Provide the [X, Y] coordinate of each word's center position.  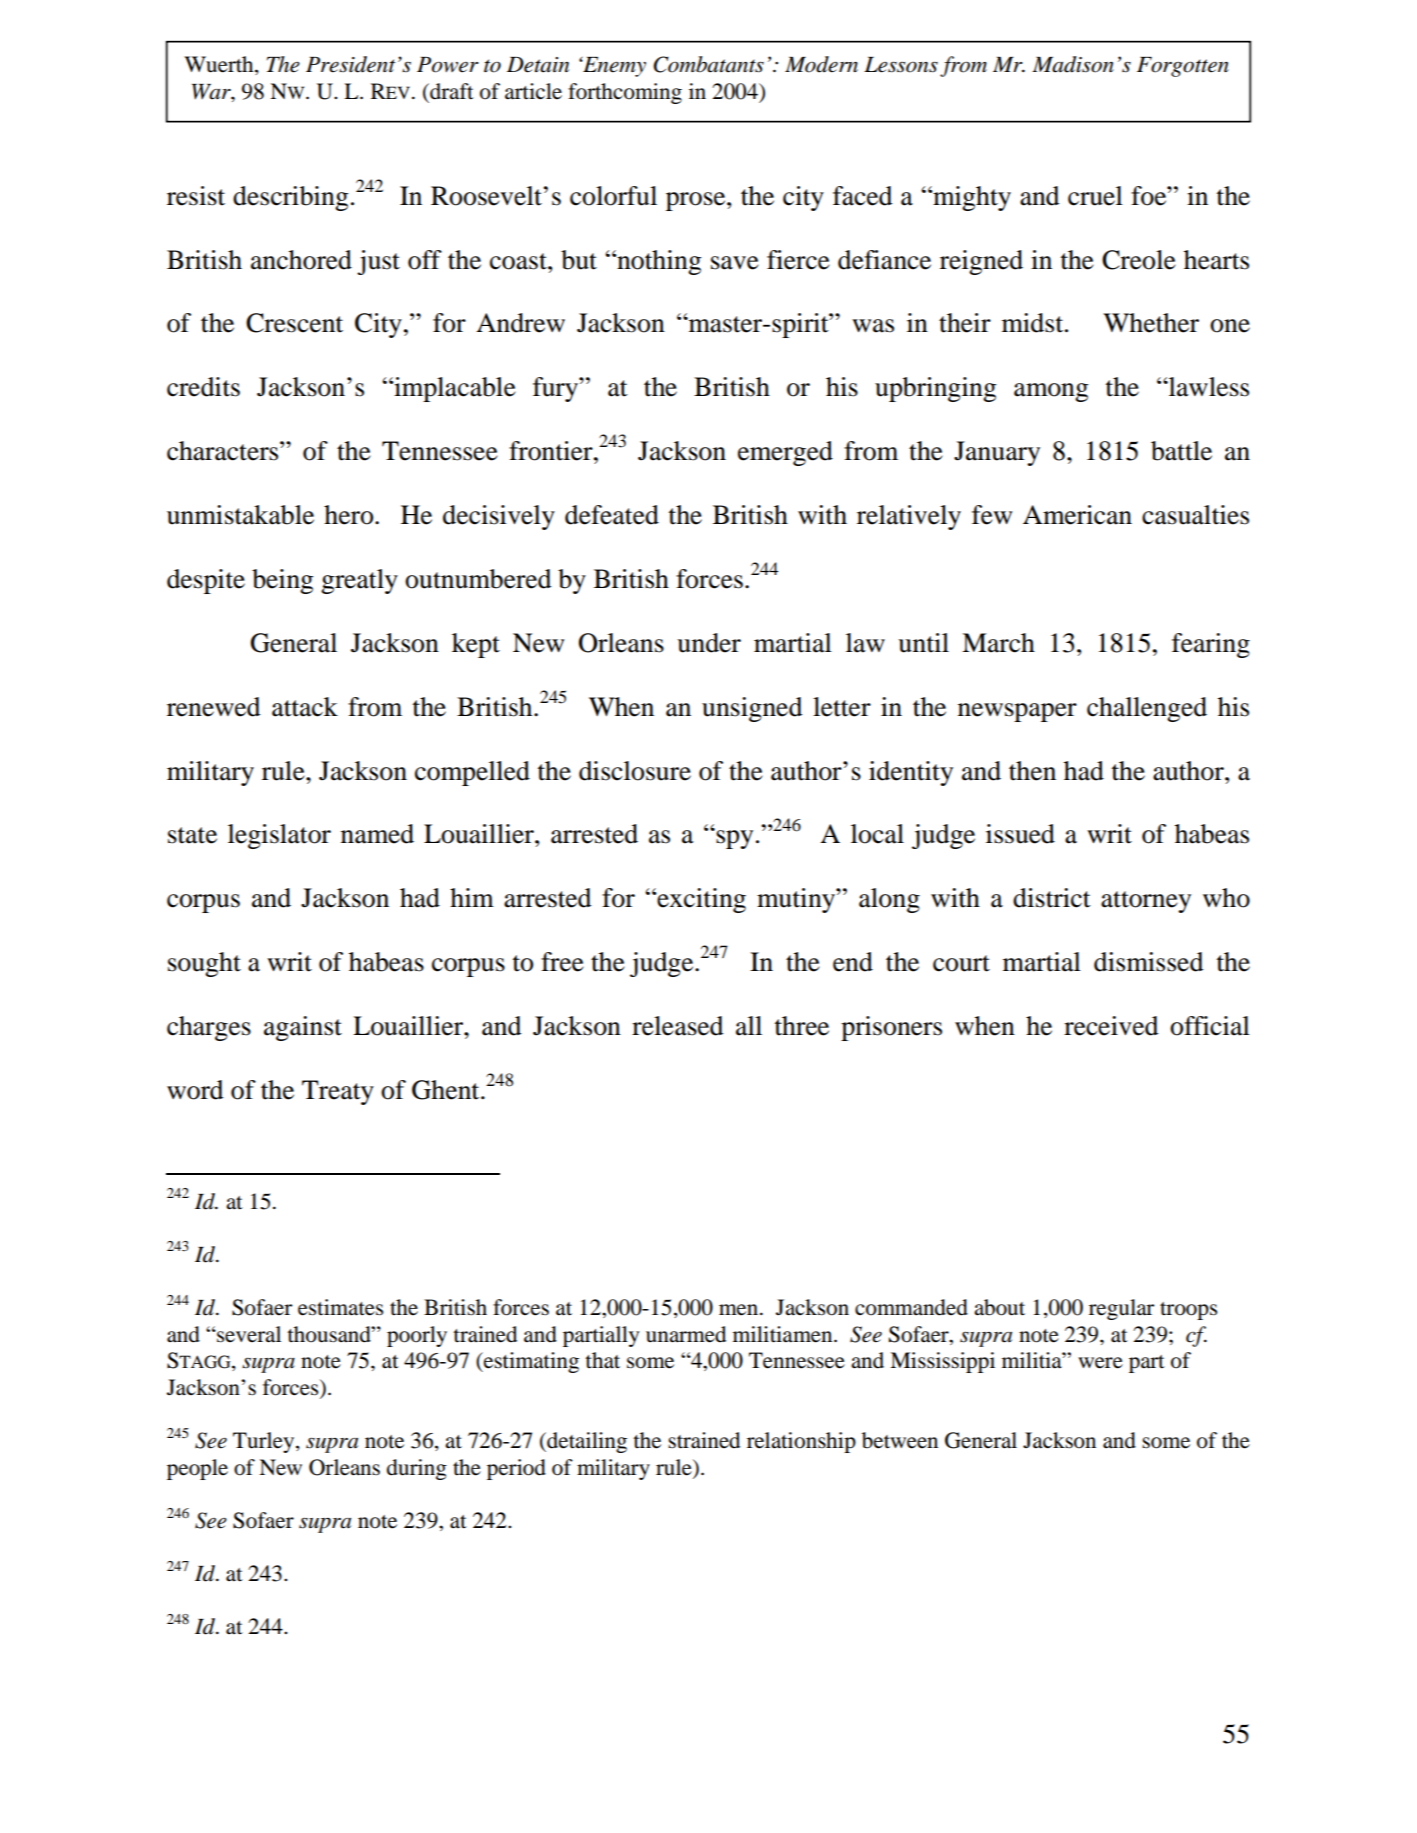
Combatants [708, 64]
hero [350, 515]
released [678, 1026]
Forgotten [1183, 67]
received [1111, 1026]
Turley [265, 1442]
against [303, 1028]
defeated [612, 515]
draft [451, 91]
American [1077, 515]
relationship [801, 1442]
